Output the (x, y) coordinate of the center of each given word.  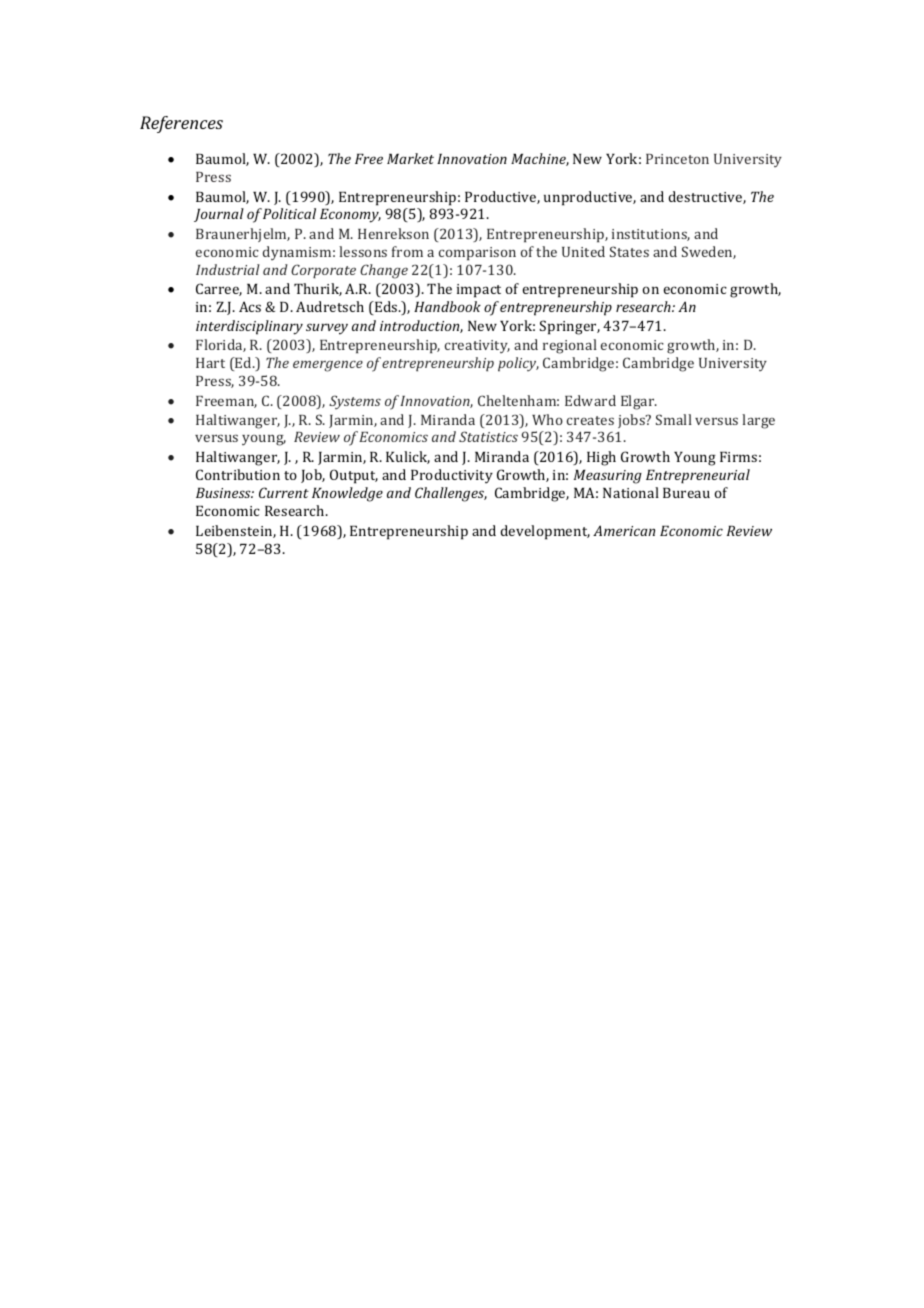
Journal (219, 215)
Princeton (677, 159)
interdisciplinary (249, 327)
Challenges (451, 494)
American (624, 530)
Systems (355, 402)
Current (284, 492)
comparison (477, 254)
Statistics (488, 436)
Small (674, 419)
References (181, 124)
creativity (477, 346)
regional (570, 346)
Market (410, 158)
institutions (651, 235)
